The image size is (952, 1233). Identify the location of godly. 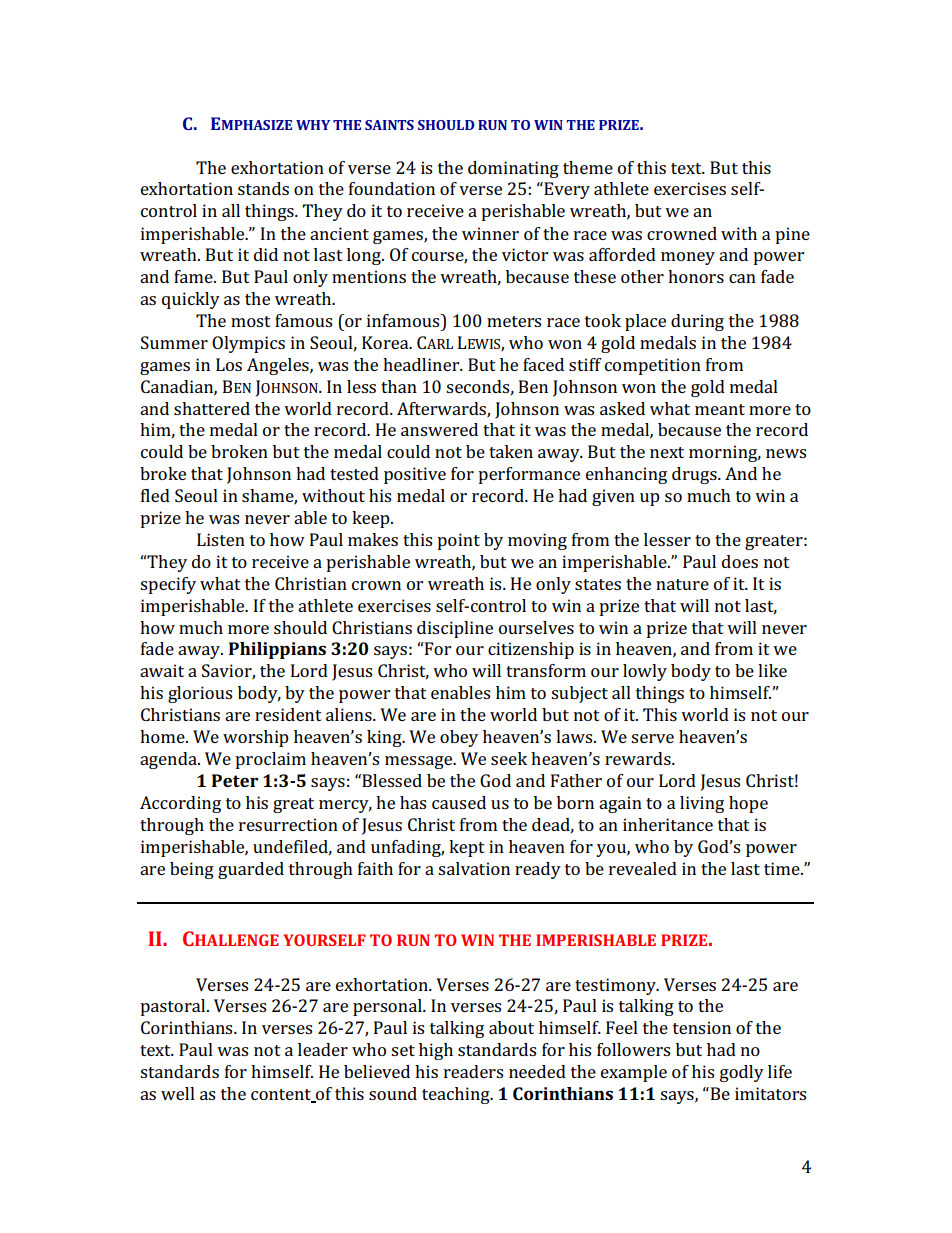
(742, 1073).
